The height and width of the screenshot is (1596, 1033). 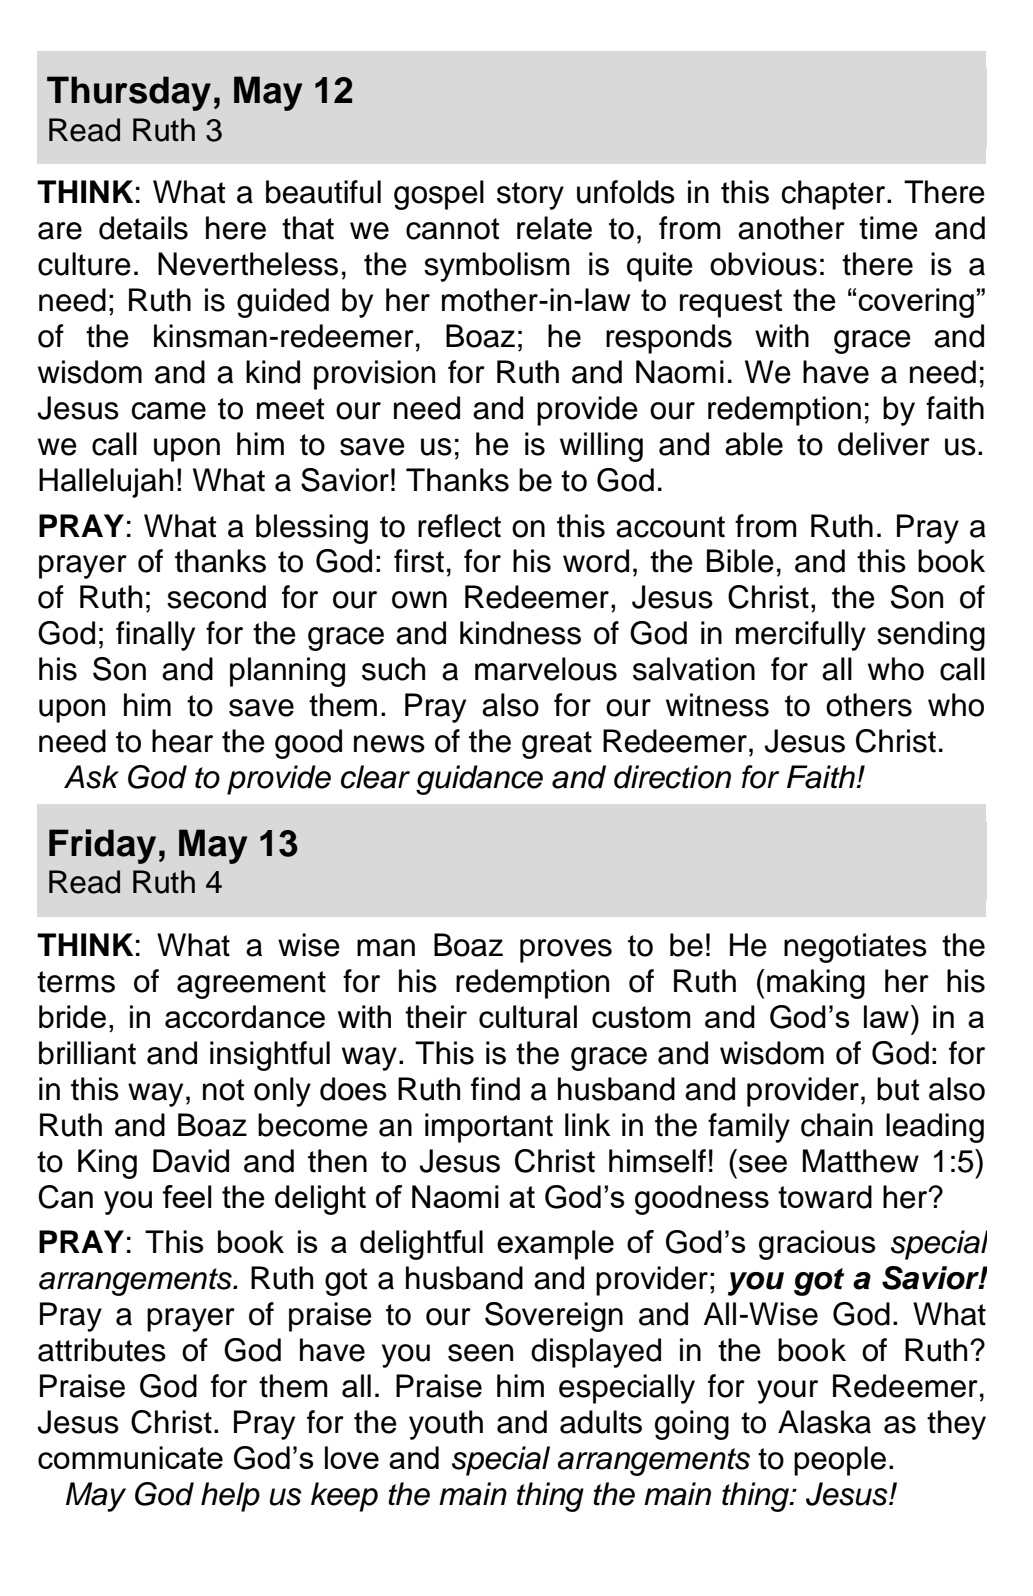 I want to click on chain, so click(x=837, y=1125).
